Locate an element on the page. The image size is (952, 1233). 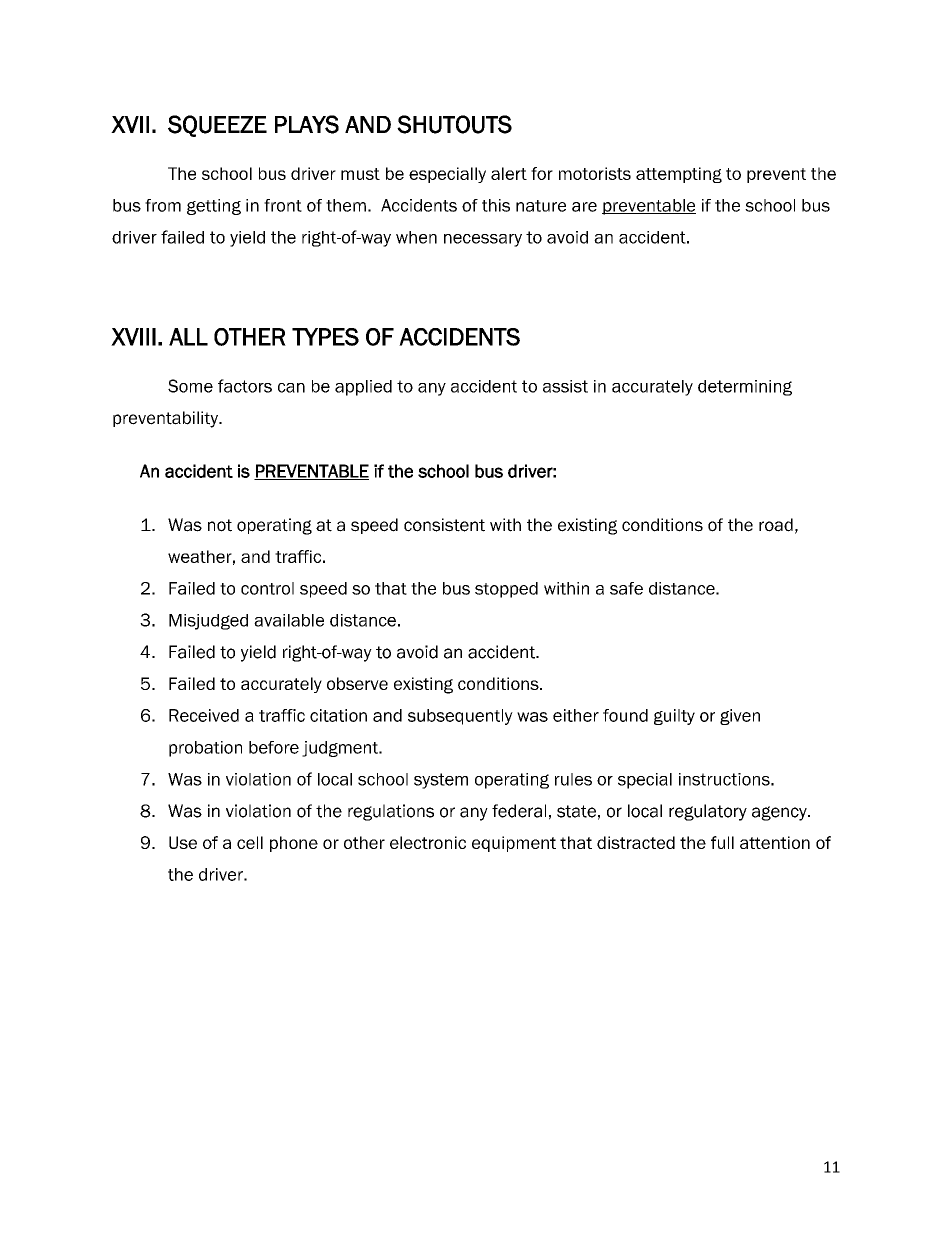
control is located at coordinates (267, 588).
